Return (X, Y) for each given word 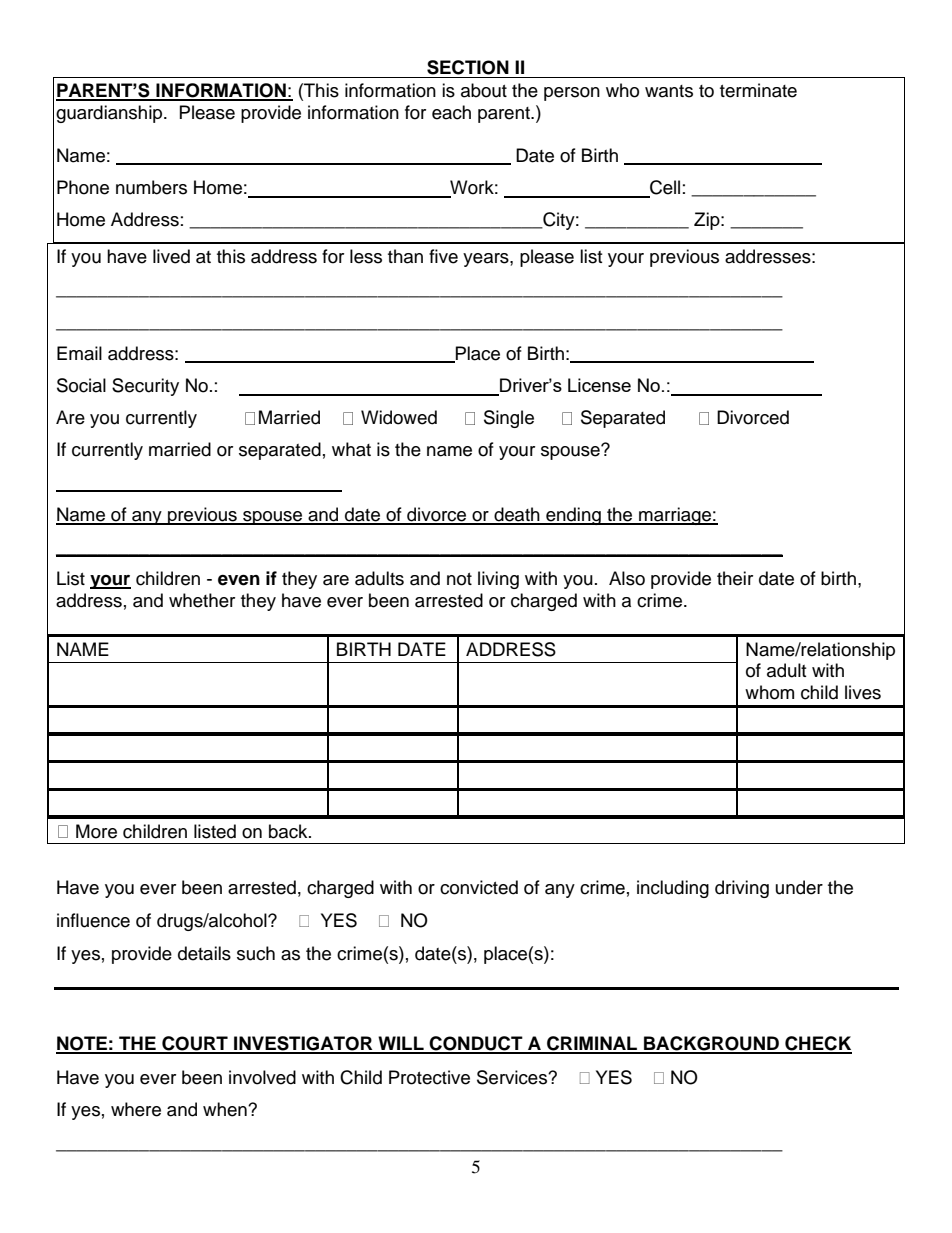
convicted (479, 887)
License (599, 385)
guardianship (110, 114)
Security (145, 387)
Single (509, 419)
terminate (758, 90)
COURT (195, 1044)
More (96, 831)
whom (769, 692)
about (484, 90)
